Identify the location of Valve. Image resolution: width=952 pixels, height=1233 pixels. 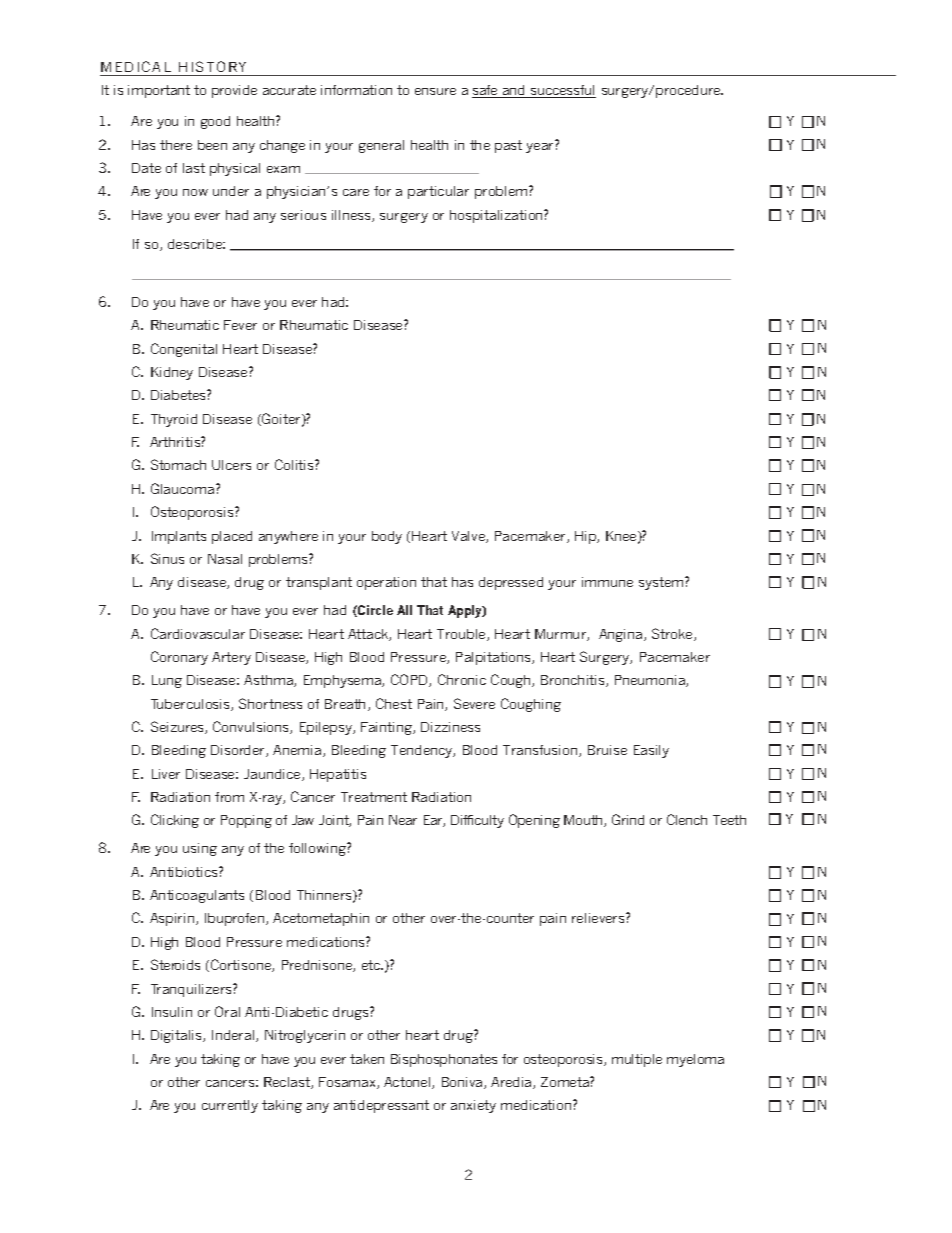
(469, 537).
